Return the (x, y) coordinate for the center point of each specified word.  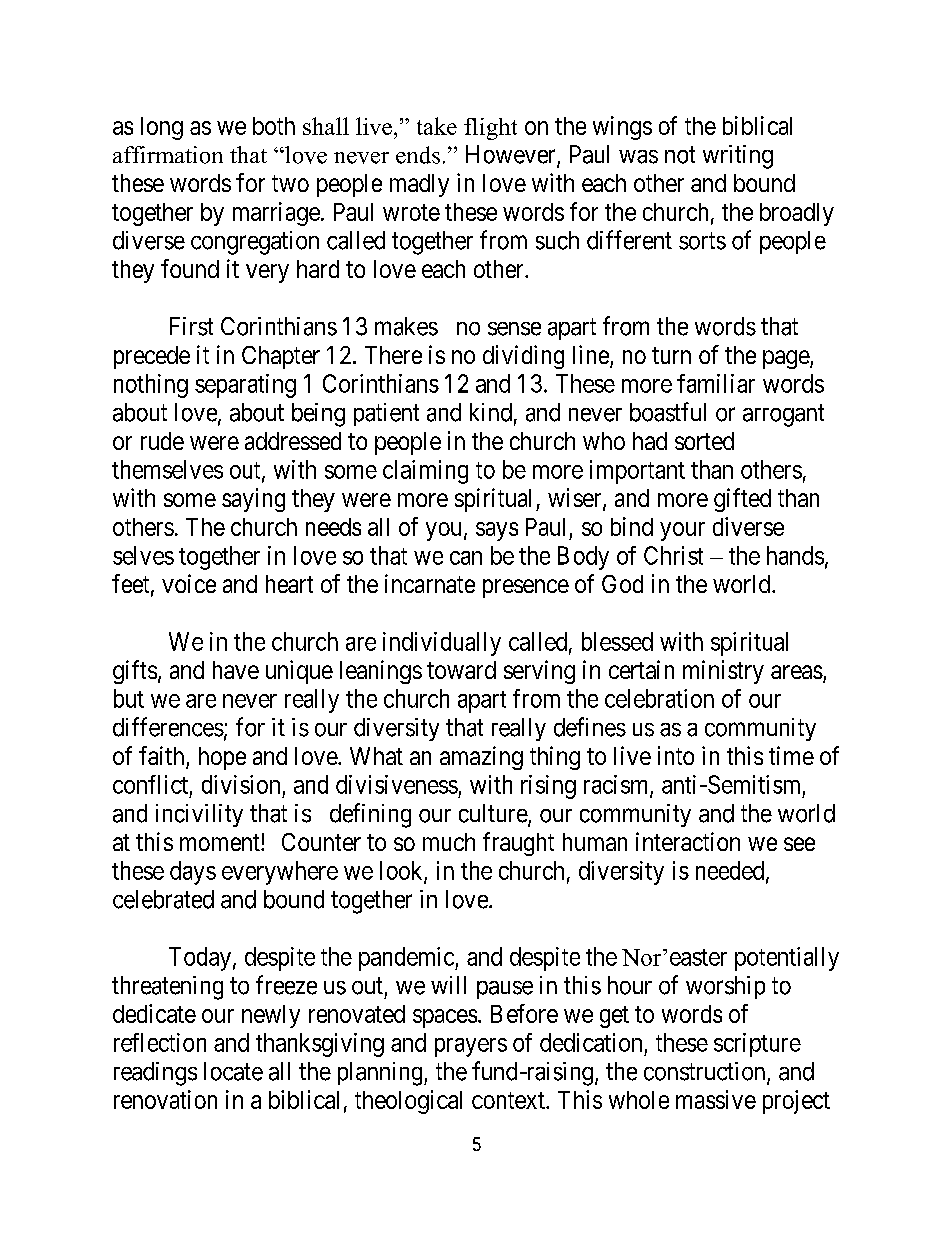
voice (189, 583)
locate (233, 1071)
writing (738, 157)
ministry (723, 672)
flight (490, 129)
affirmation (168, 155)
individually (442, 644)
